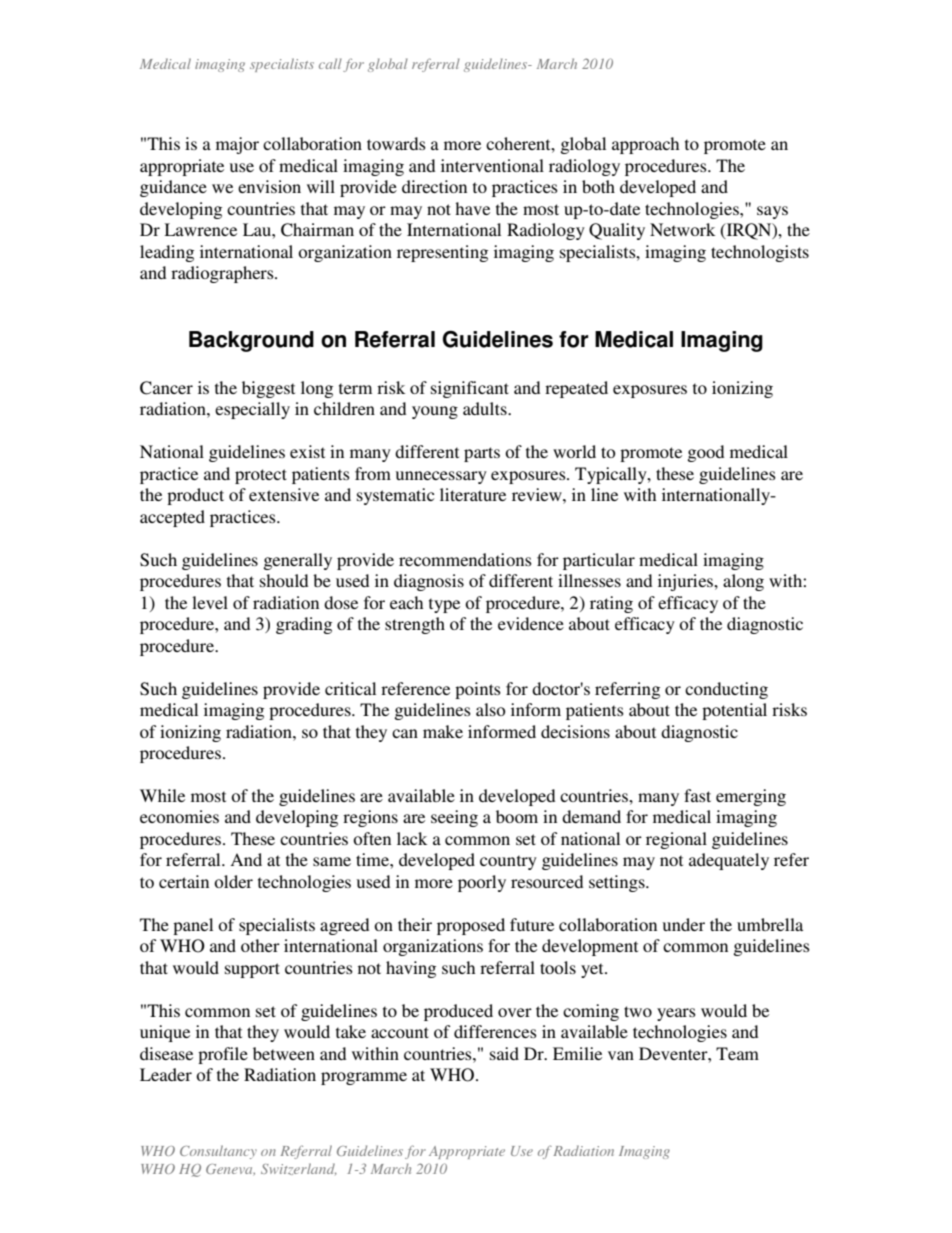 The height and width of the image is (1233, 952). What do you see at coordinates (492, 165) in the image?
I see `interventional` at bounding box center [492, 165].
